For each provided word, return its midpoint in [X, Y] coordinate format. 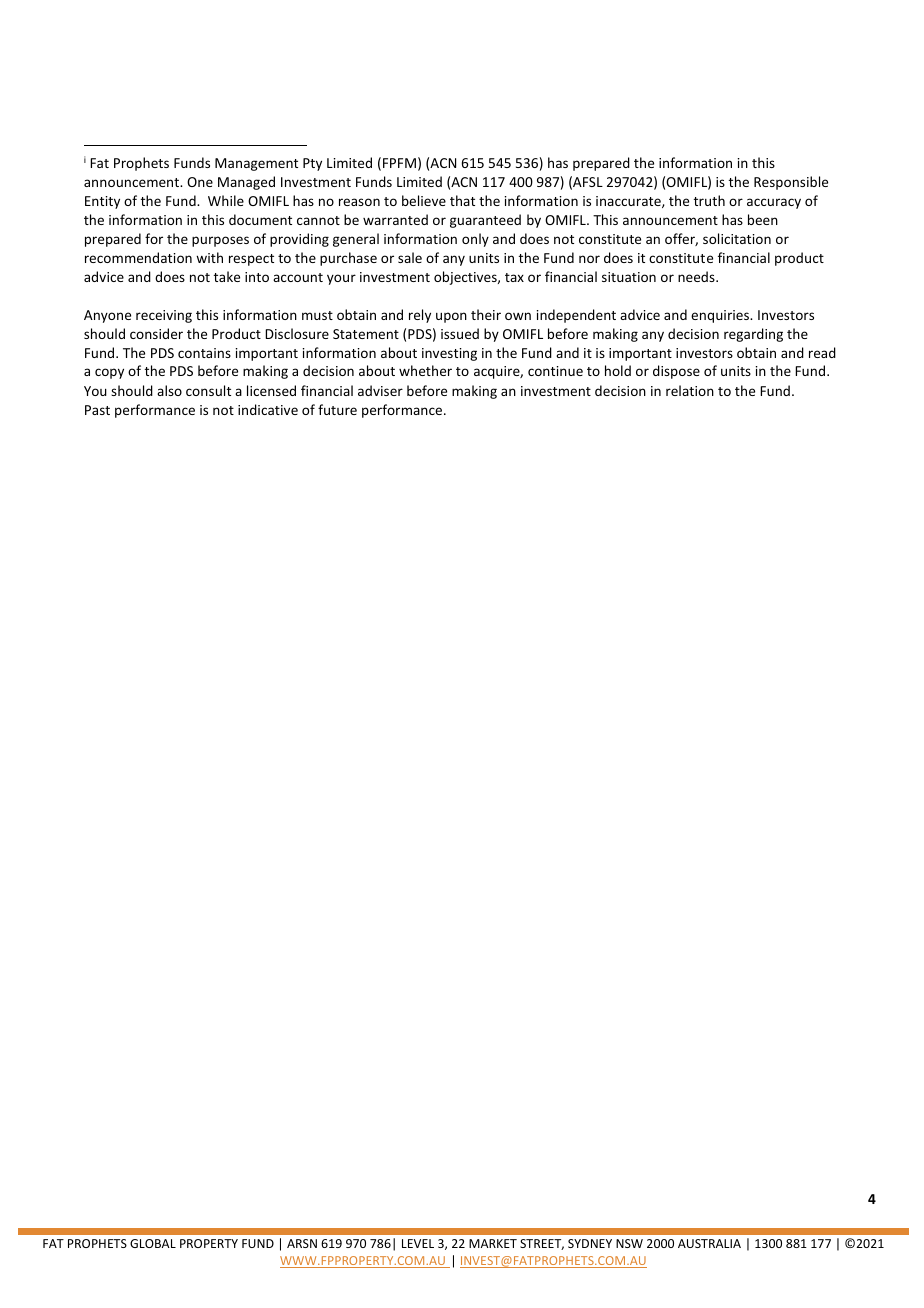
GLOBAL [153, 1243]
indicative [268, 409]
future [337, 409]
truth [709, 200]
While [226, 200]
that [462, 200]
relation [690, 390]
